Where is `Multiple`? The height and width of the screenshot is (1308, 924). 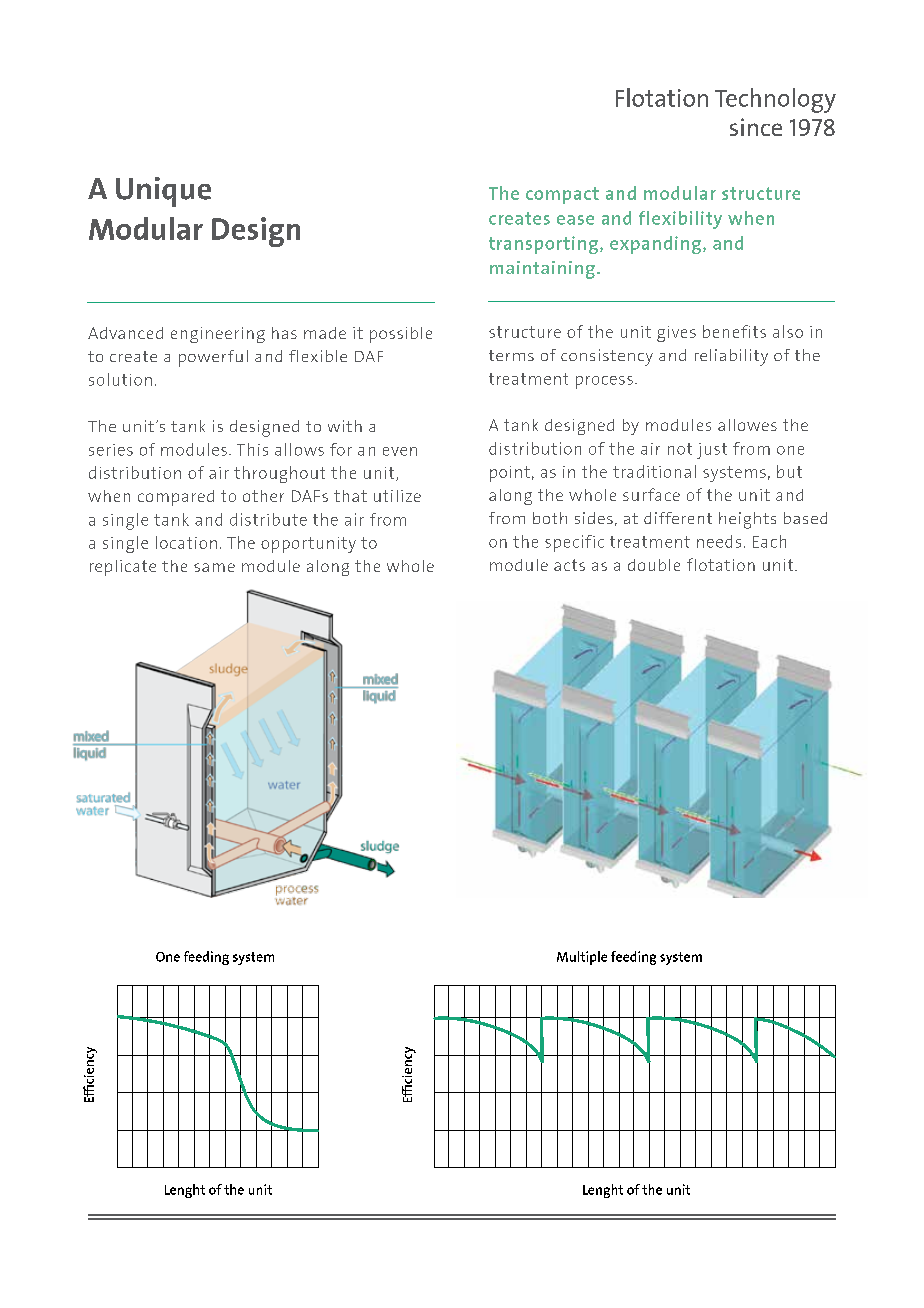
Multiple is located at coordinates (582, 958).
